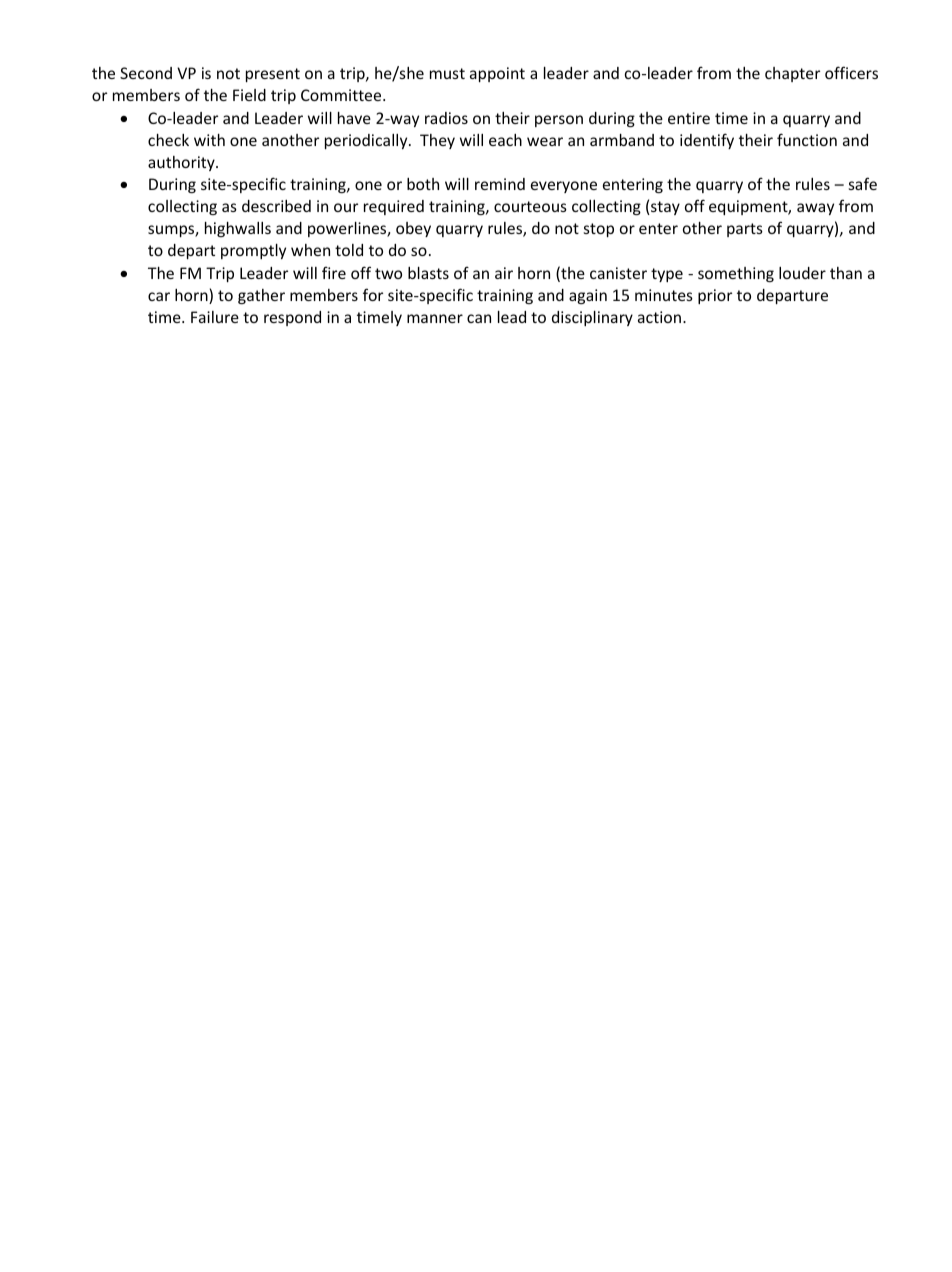  I want to click on appoint, so click(497, 74).
